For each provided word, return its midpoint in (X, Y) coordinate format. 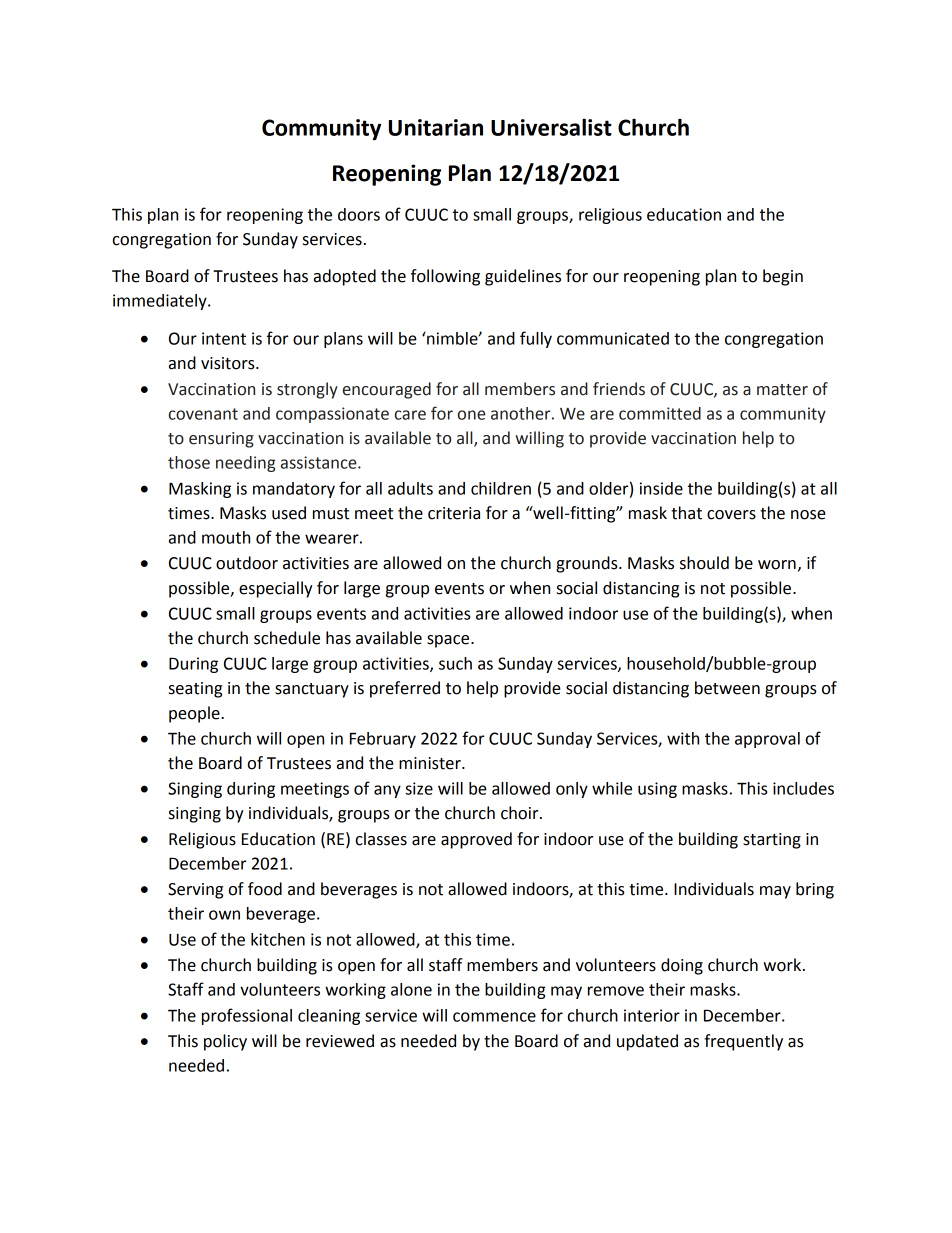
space (449, 641)
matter (782, 390)
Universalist (551, 127)
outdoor (247, 563)
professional (247, 1016)
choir (521, 813)
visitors (229, 363)
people (195, 714)
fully (536, 339)
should (704, 563)
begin (783, 277)
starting (772, 841)
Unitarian (436, 127)
